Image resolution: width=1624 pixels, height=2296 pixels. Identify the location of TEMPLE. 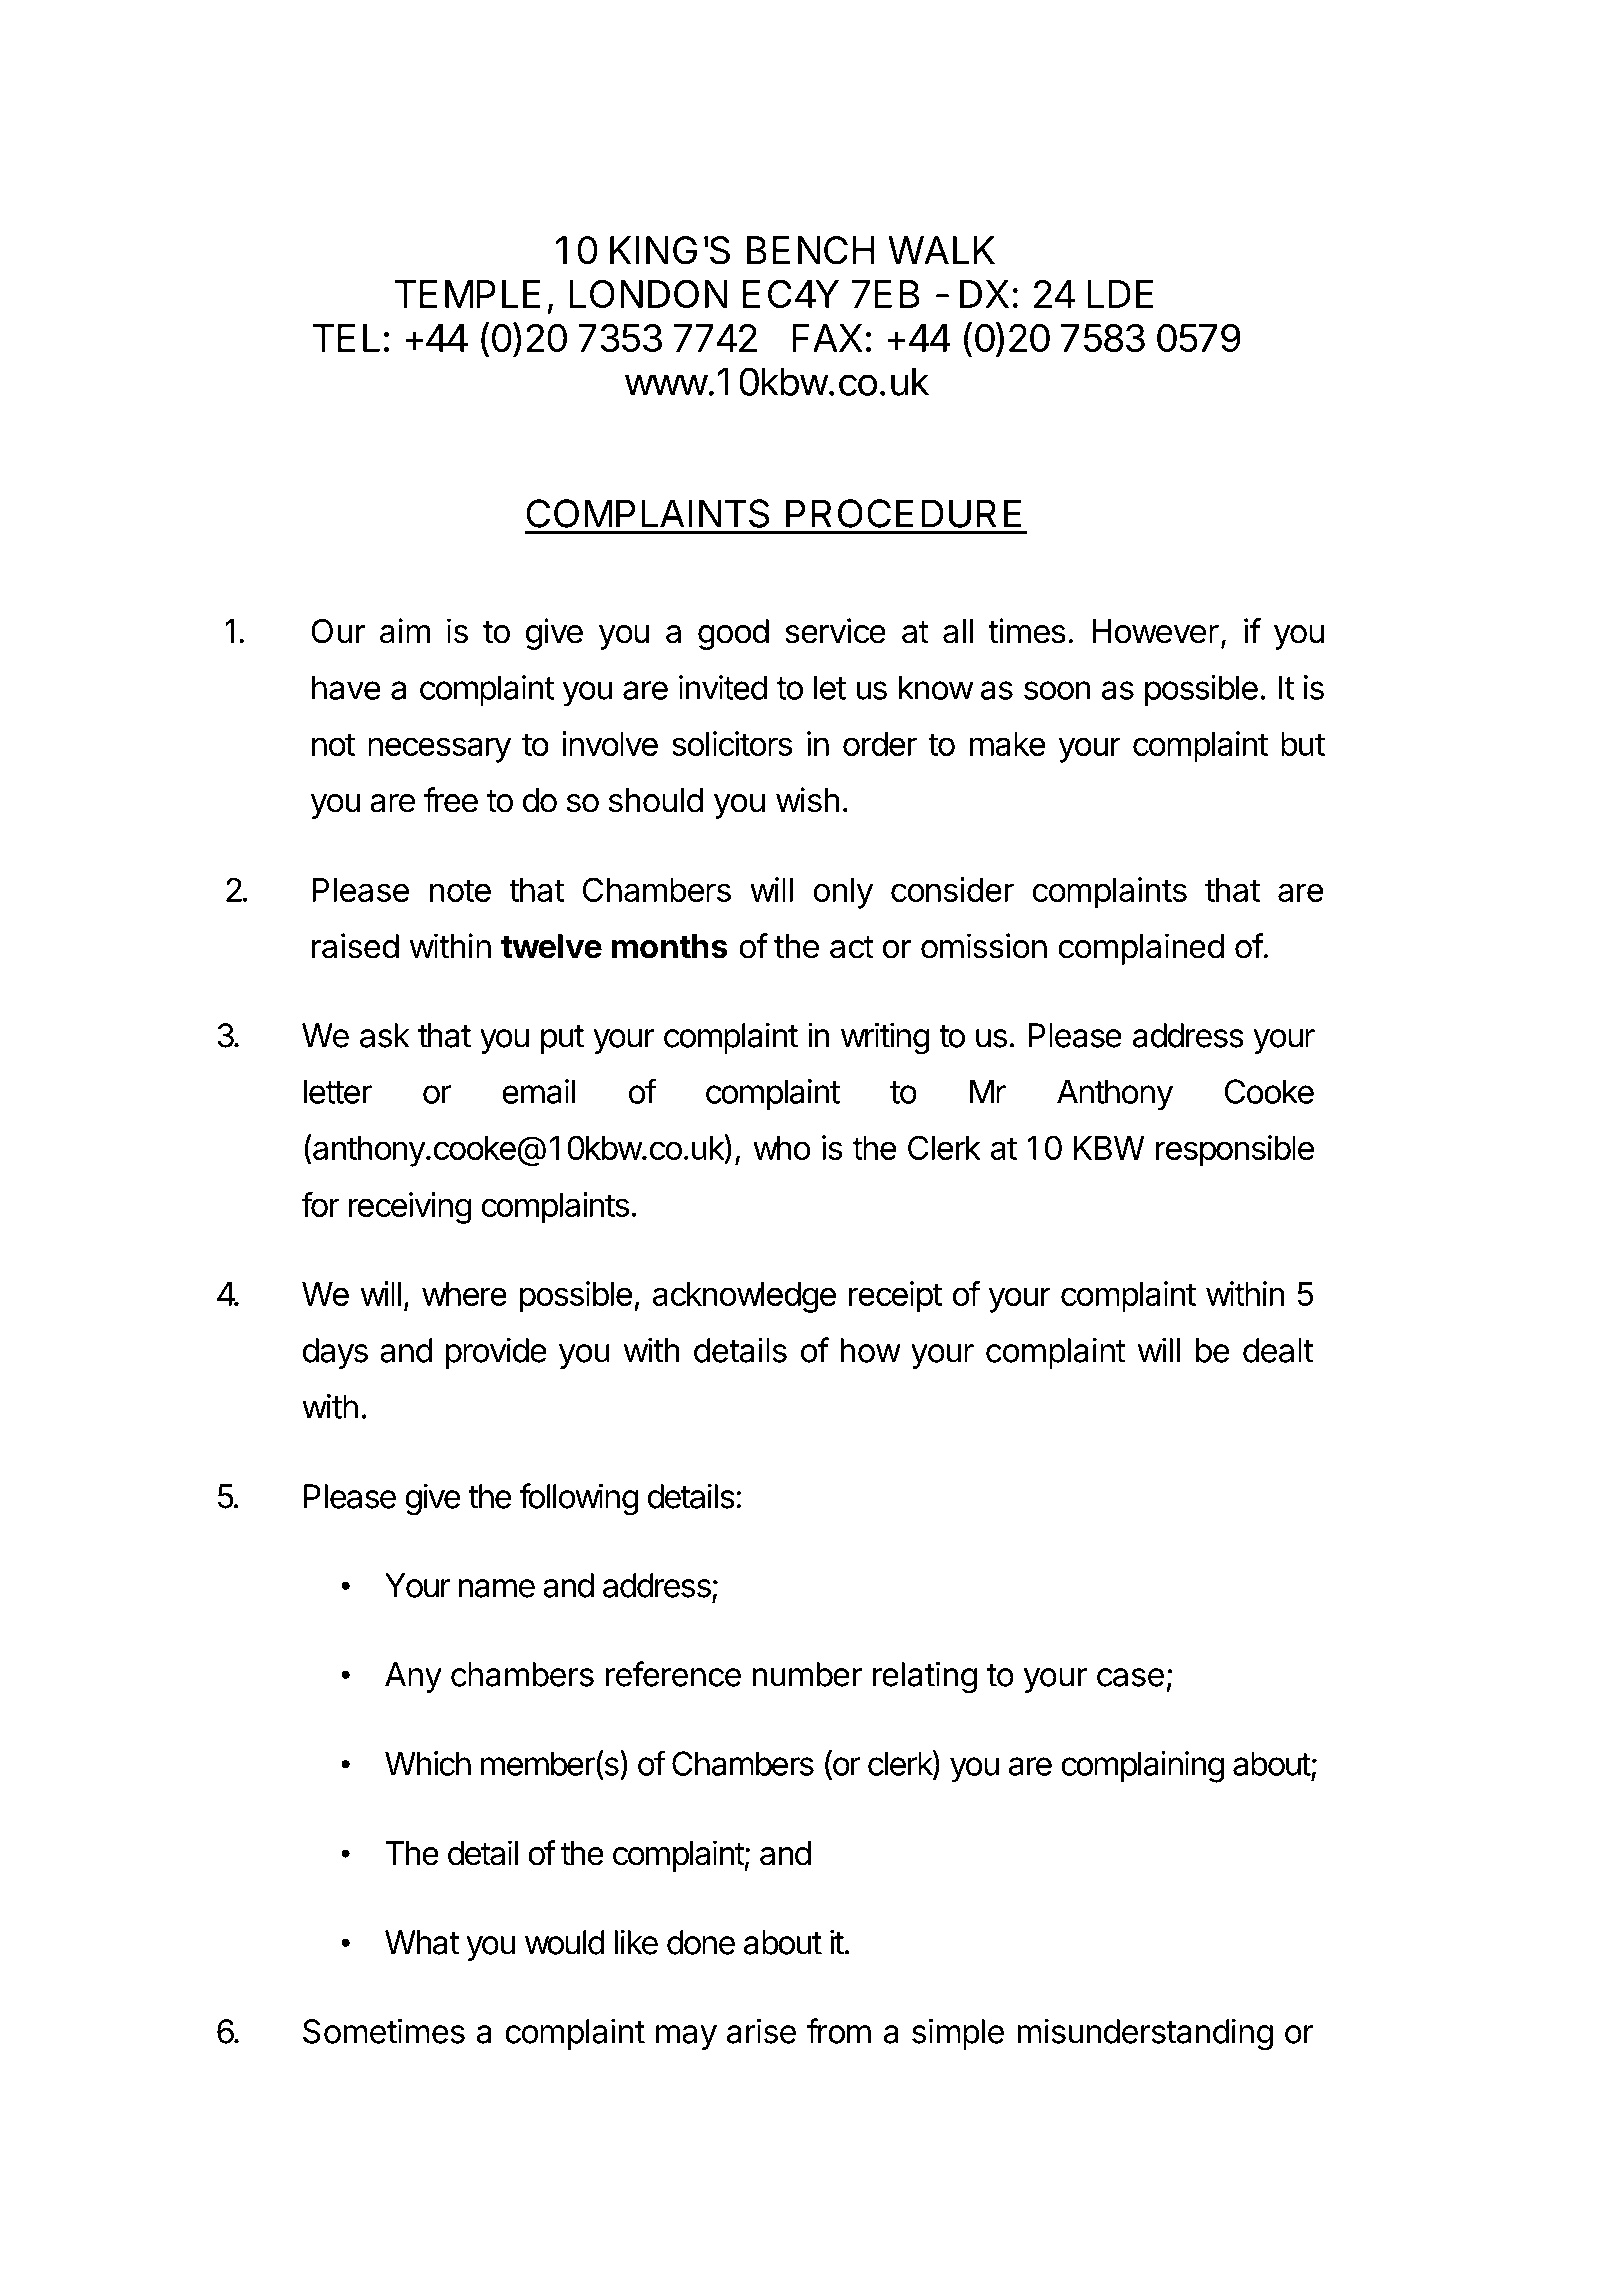
(467, 294).
